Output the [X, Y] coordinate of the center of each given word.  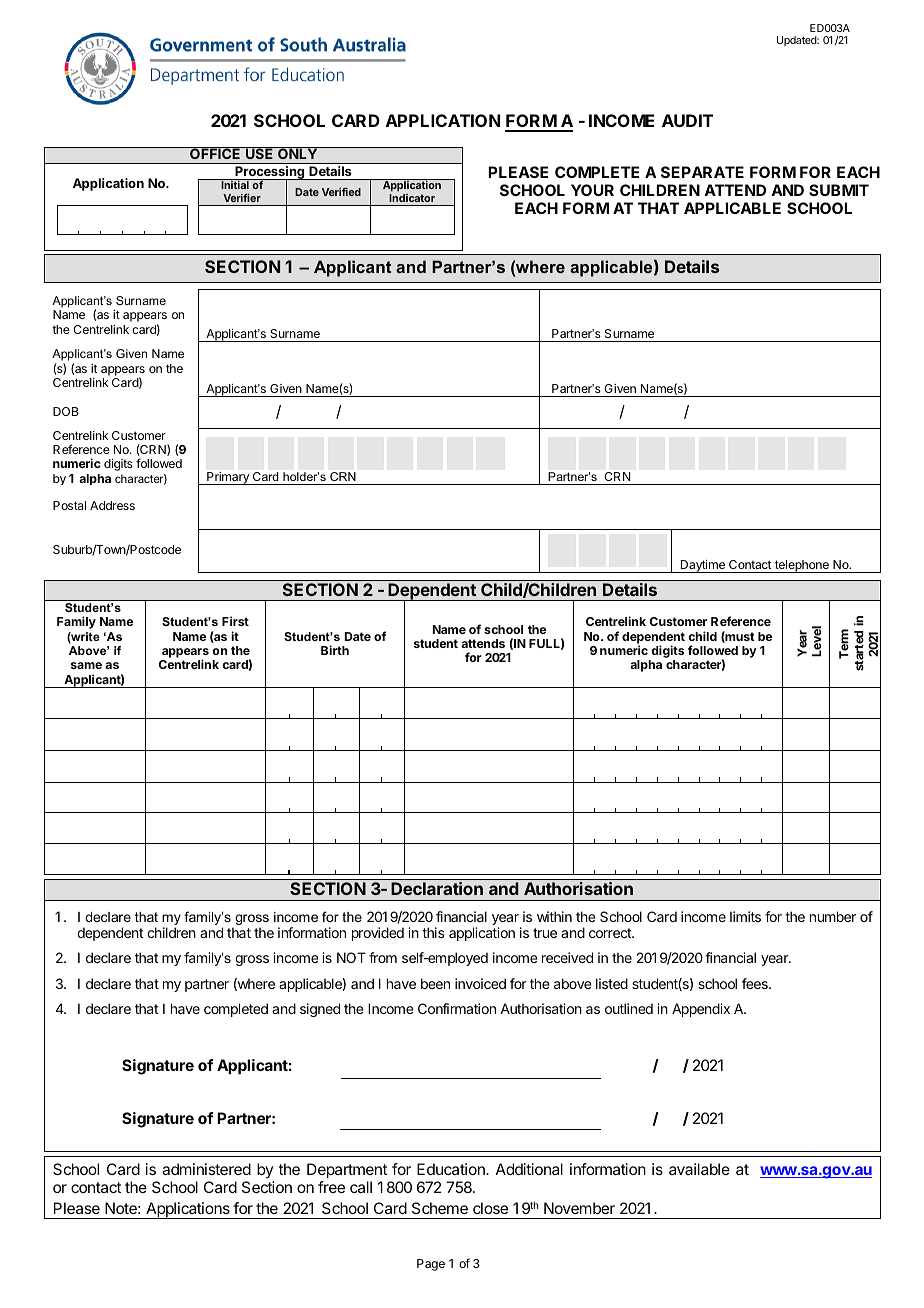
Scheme [440, 1208]
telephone [801, 566]
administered [206, 1169]
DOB [66, 411]
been [435, 983]
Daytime [702, 566]
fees [756, 983]
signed [320, 1010]
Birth [335, 650]
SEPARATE [702, 172]
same [86, 665]
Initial [235, 185]
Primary [228, 478]
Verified [341, 192]
